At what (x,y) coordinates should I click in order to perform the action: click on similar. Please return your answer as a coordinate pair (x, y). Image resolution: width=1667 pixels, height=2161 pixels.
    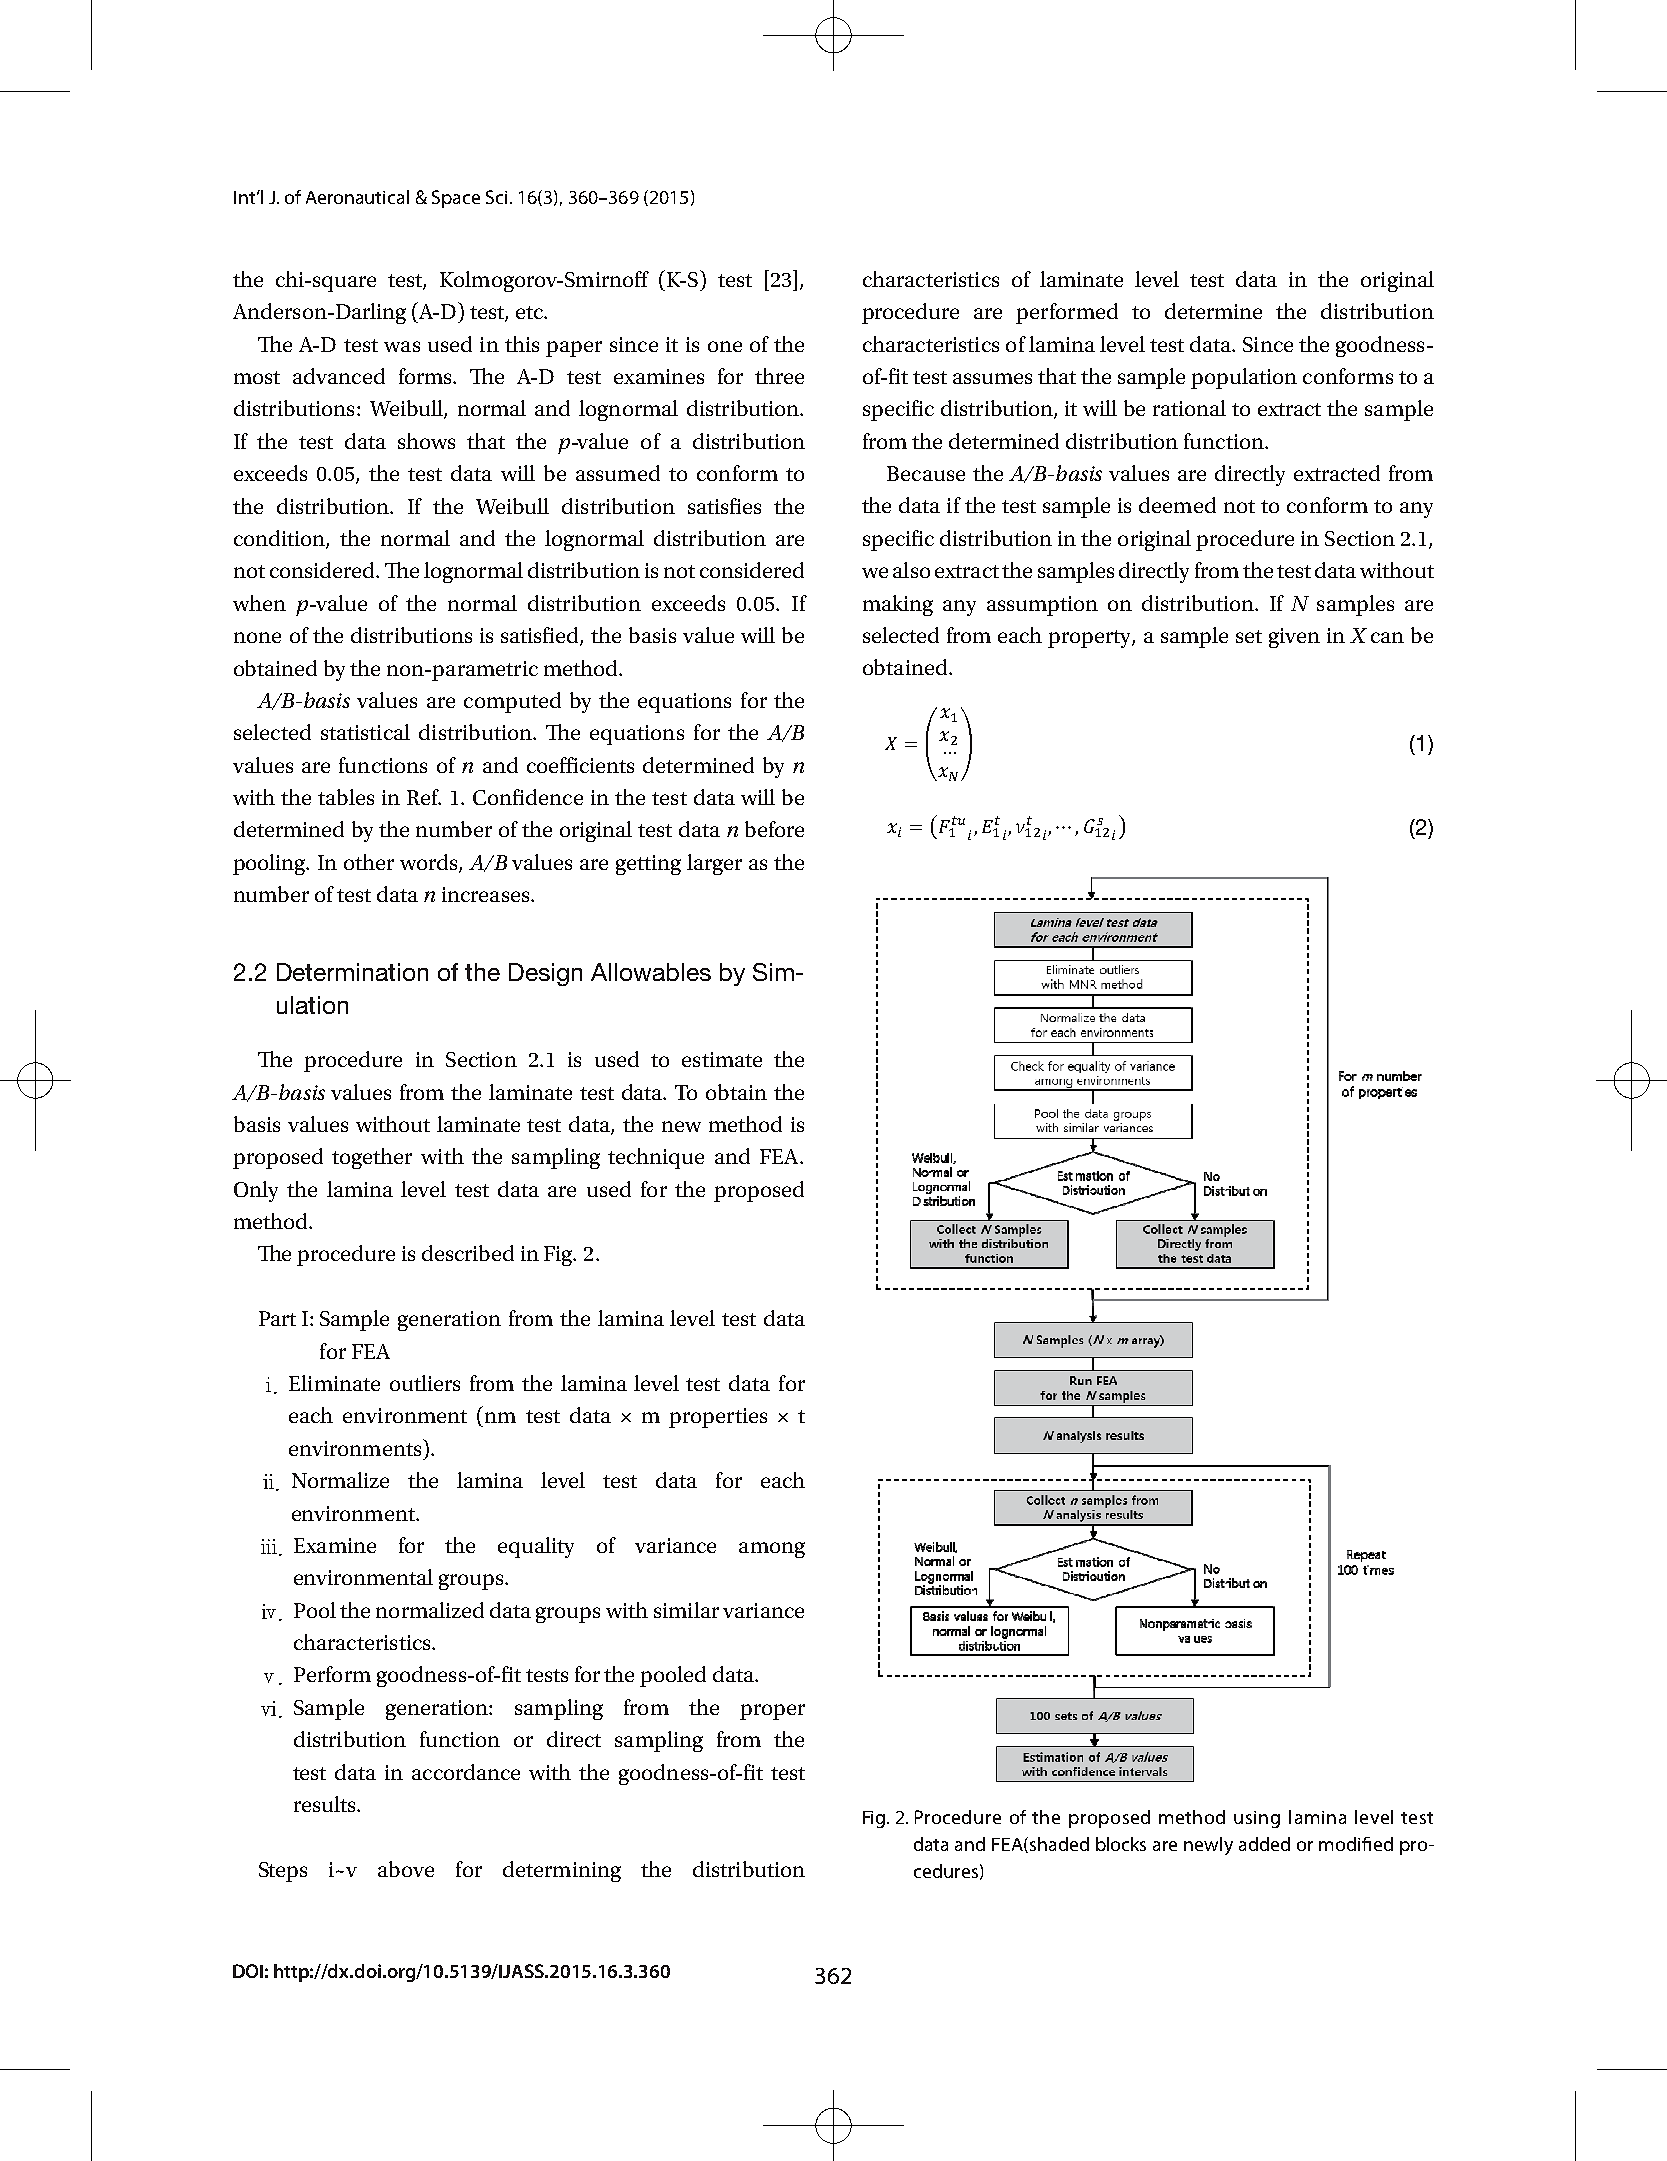
    Looking at the image, I should click on (686, 1610).
